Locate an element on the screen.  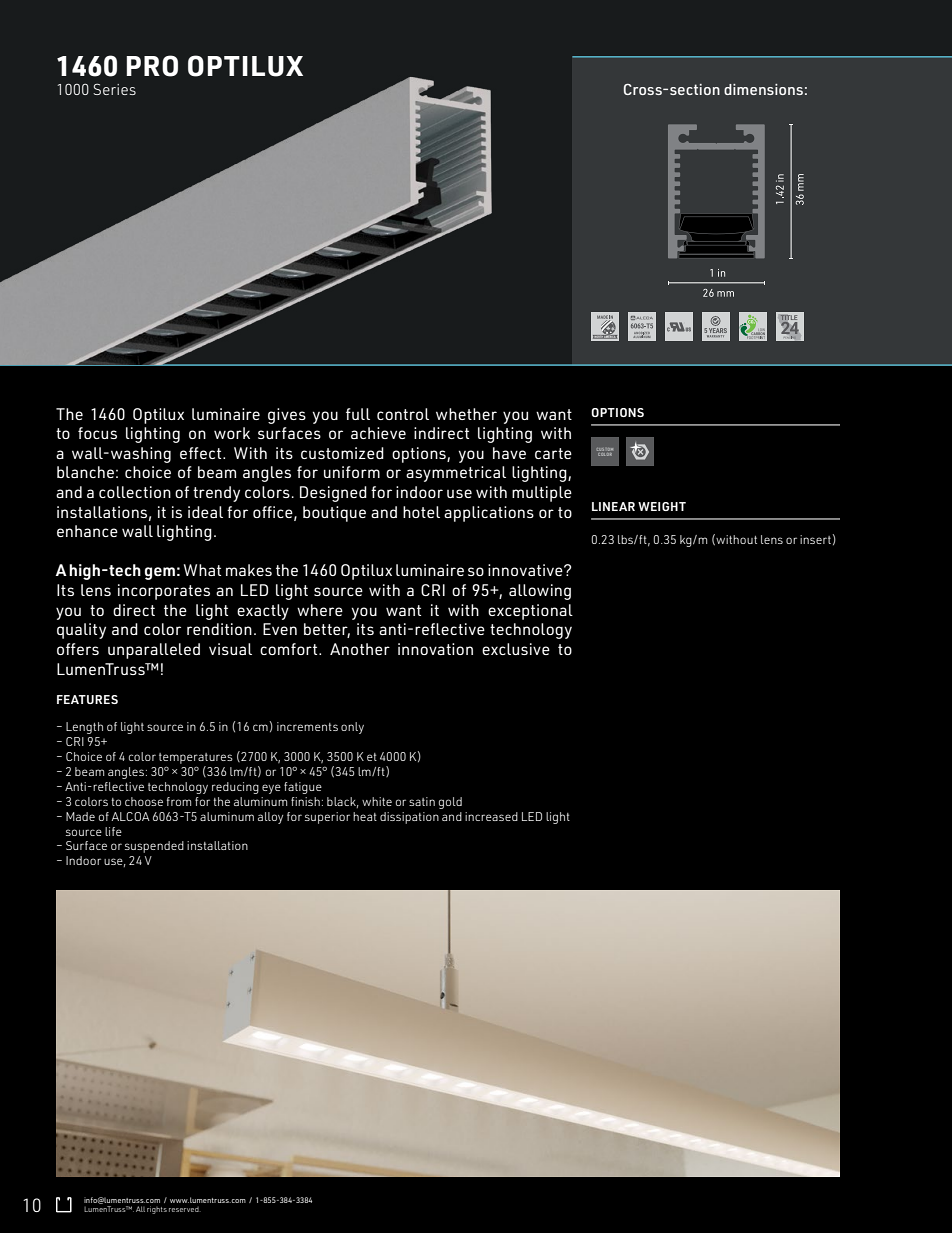
unparalleled is located at coordinates (154, 651).
